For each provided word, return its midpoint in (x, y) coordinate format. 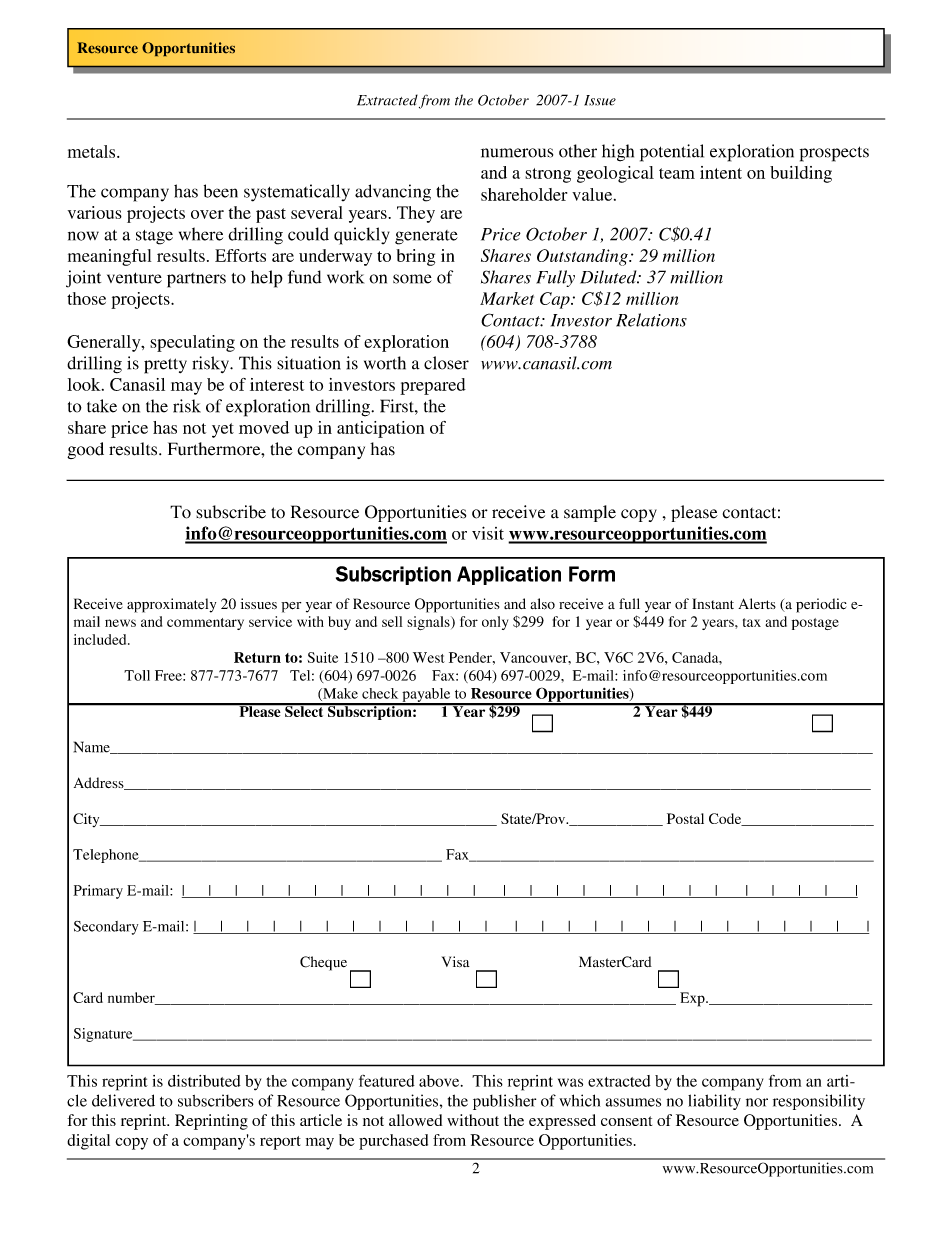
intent (721, 172)
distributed (204, 1081)
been (221, 191)
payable (426, 696)
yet (223, 430)
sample (590, 513)
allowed (415, 1120)
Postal (685, 818)
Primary (98, 892)
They (416, 214)
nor (757, 1102)
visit (488, 533)
